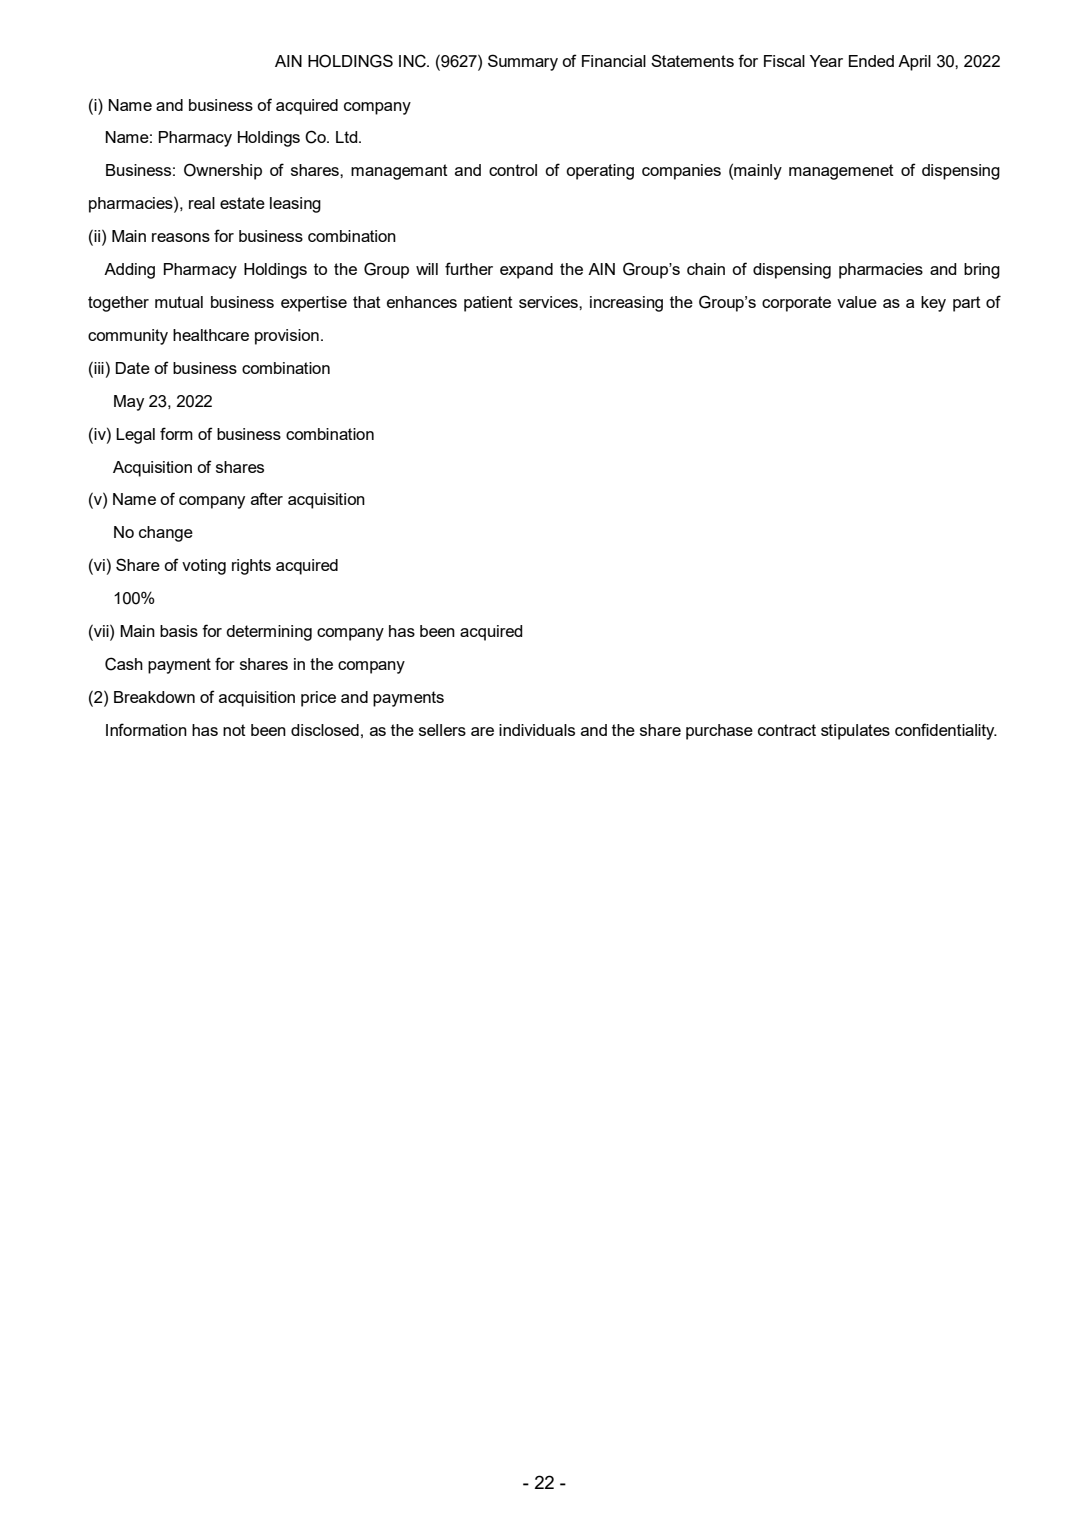 Image resolution: width=1088 pixels, height=1539 pixels. What do you see at coordinates (537, 730) in the document?
I see `individuals` at bounding box center [537, 730].
